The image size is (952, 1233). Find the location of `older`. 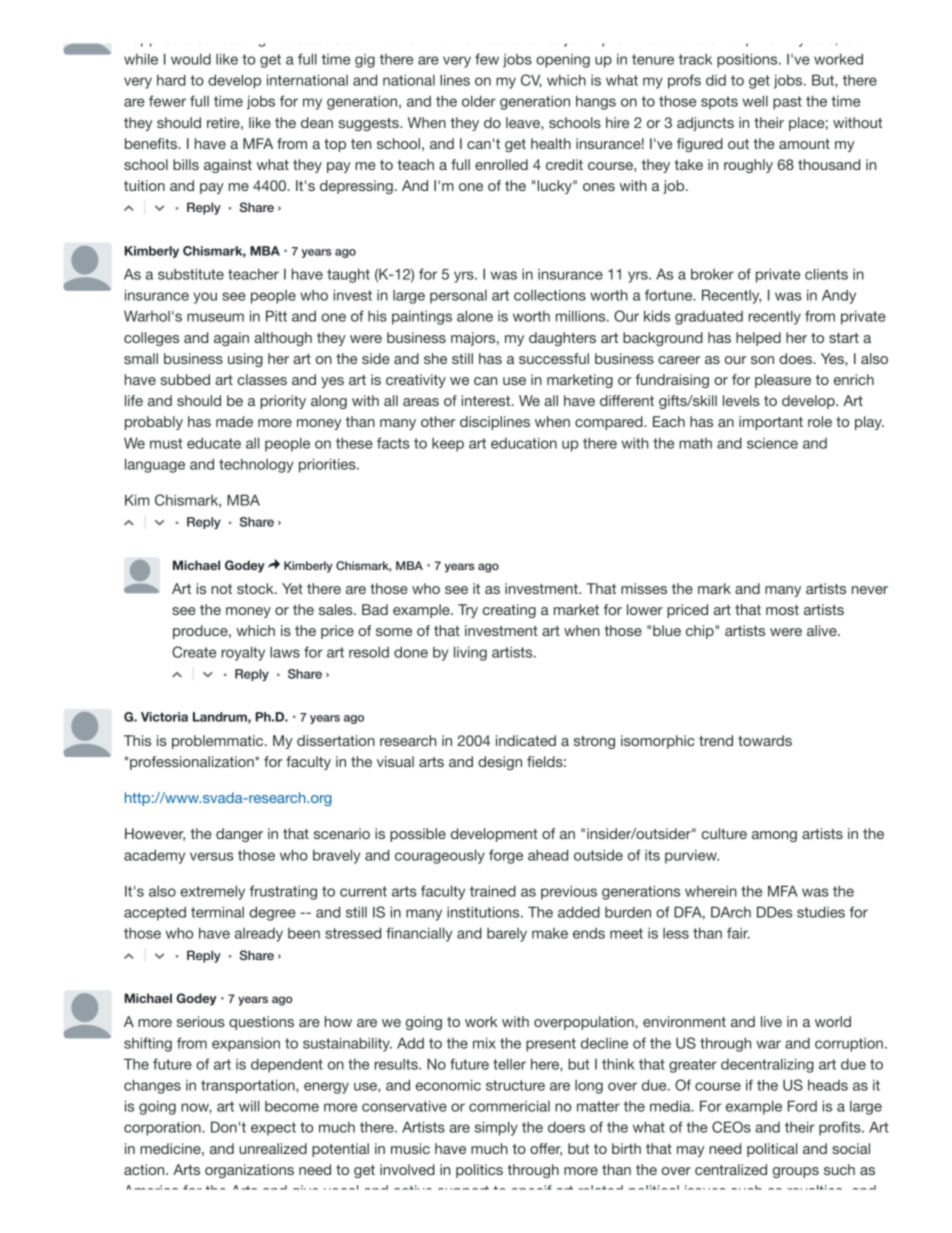

older is located at coordinates (479, 101).
